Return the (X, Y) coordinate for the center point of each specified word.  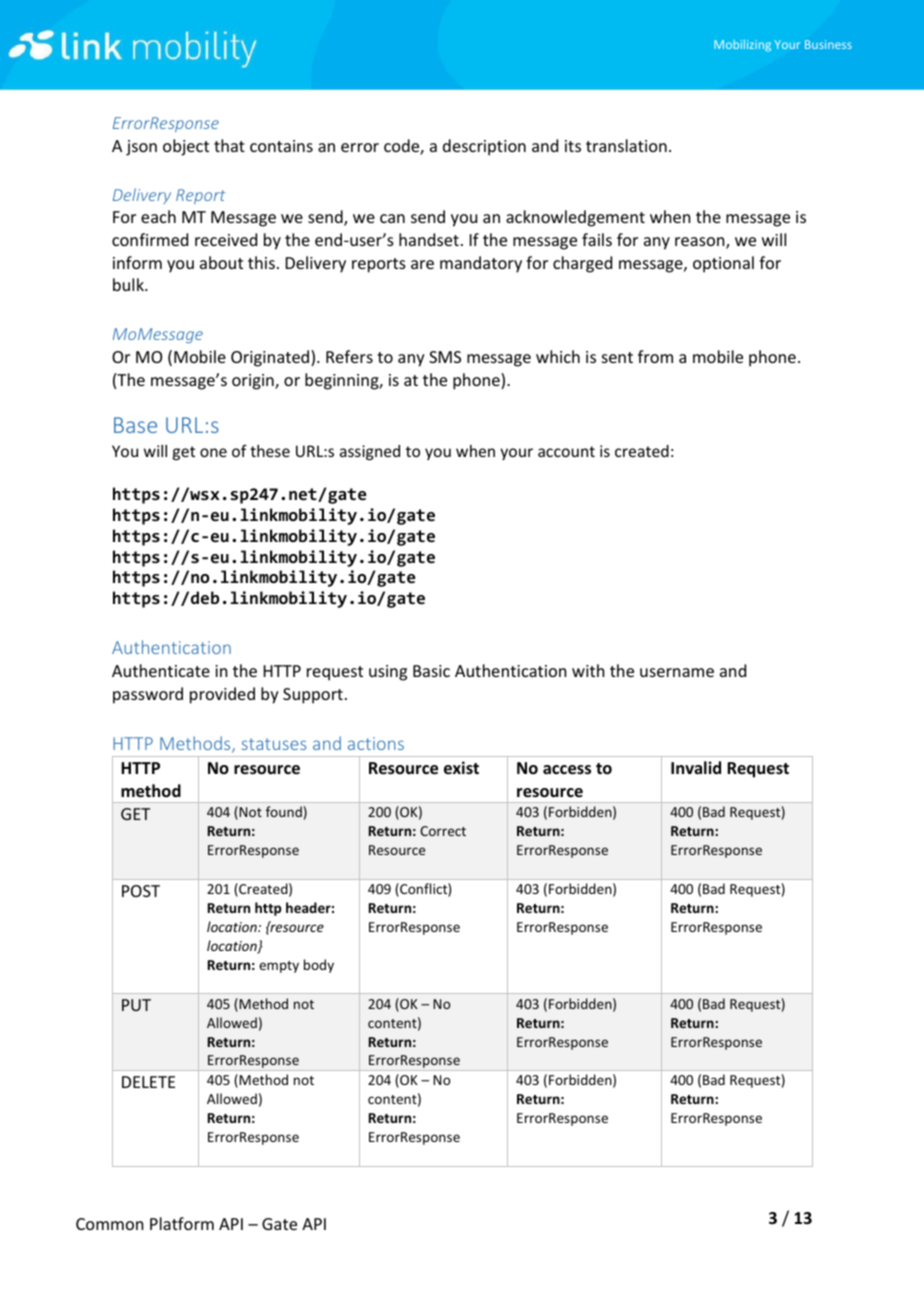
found (284, 811)
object (186, 147)
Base (135, 425)
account (566, 451)
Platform (182, 1223)
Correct (443, 831)
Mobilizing (742, 46)
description (484, 147)
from (655, 356)
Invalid (696, 767)
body (319, 966)
